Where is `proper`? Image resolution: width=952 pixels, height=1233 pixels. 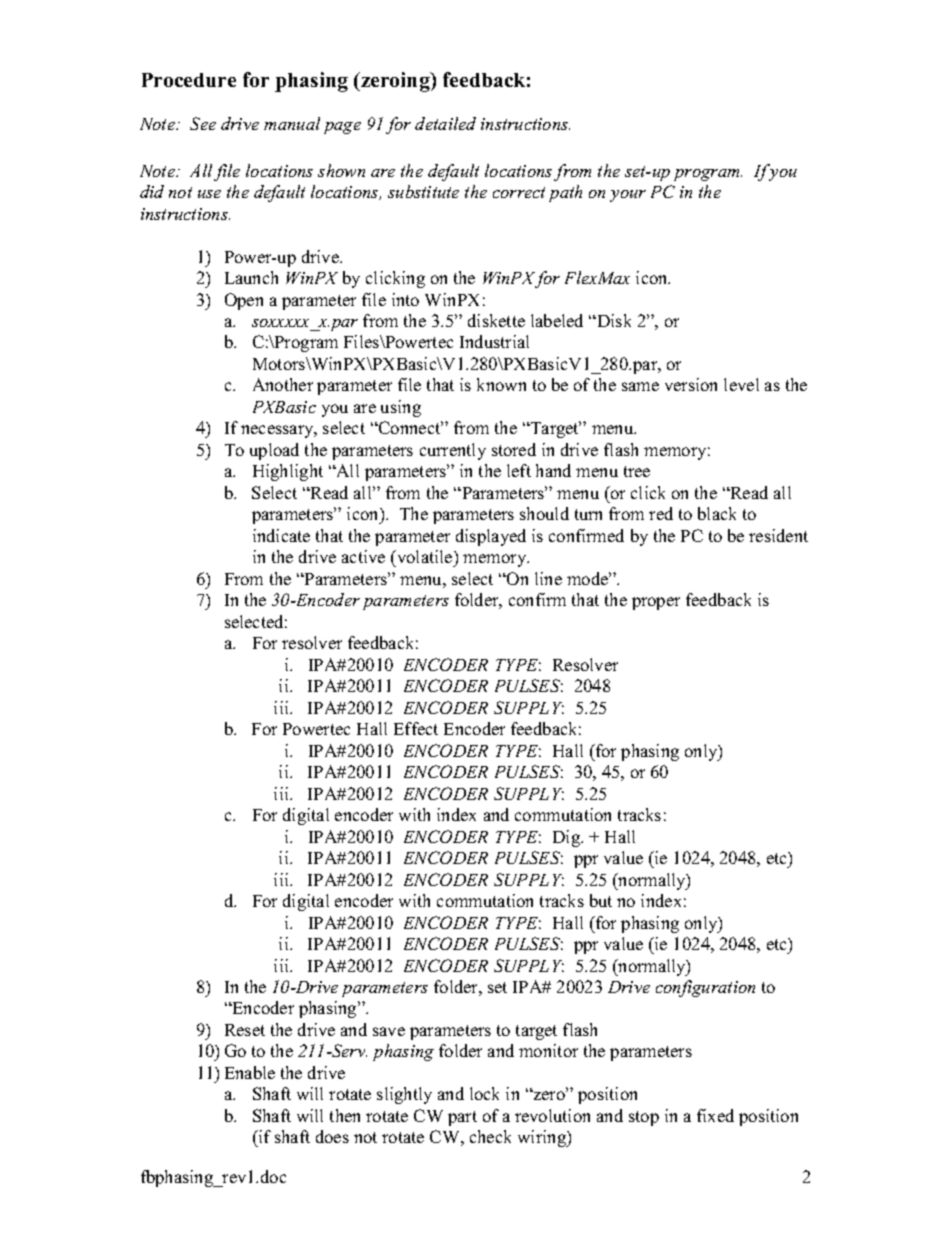
proper is located at coordinates (656, 603).
